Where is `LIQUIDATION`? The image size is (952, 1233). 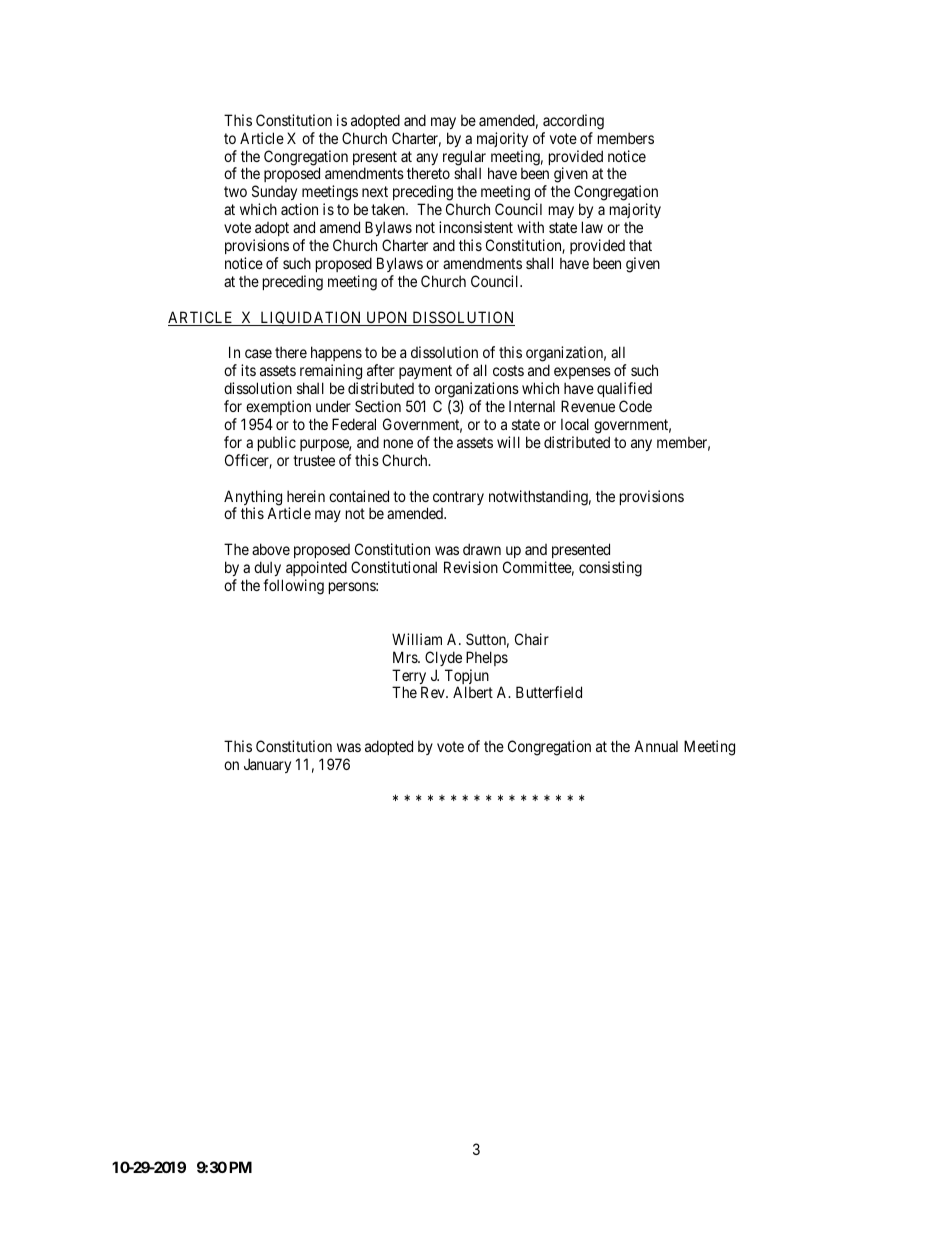 LIQUIDATION is located at coordinates (311, 318).
